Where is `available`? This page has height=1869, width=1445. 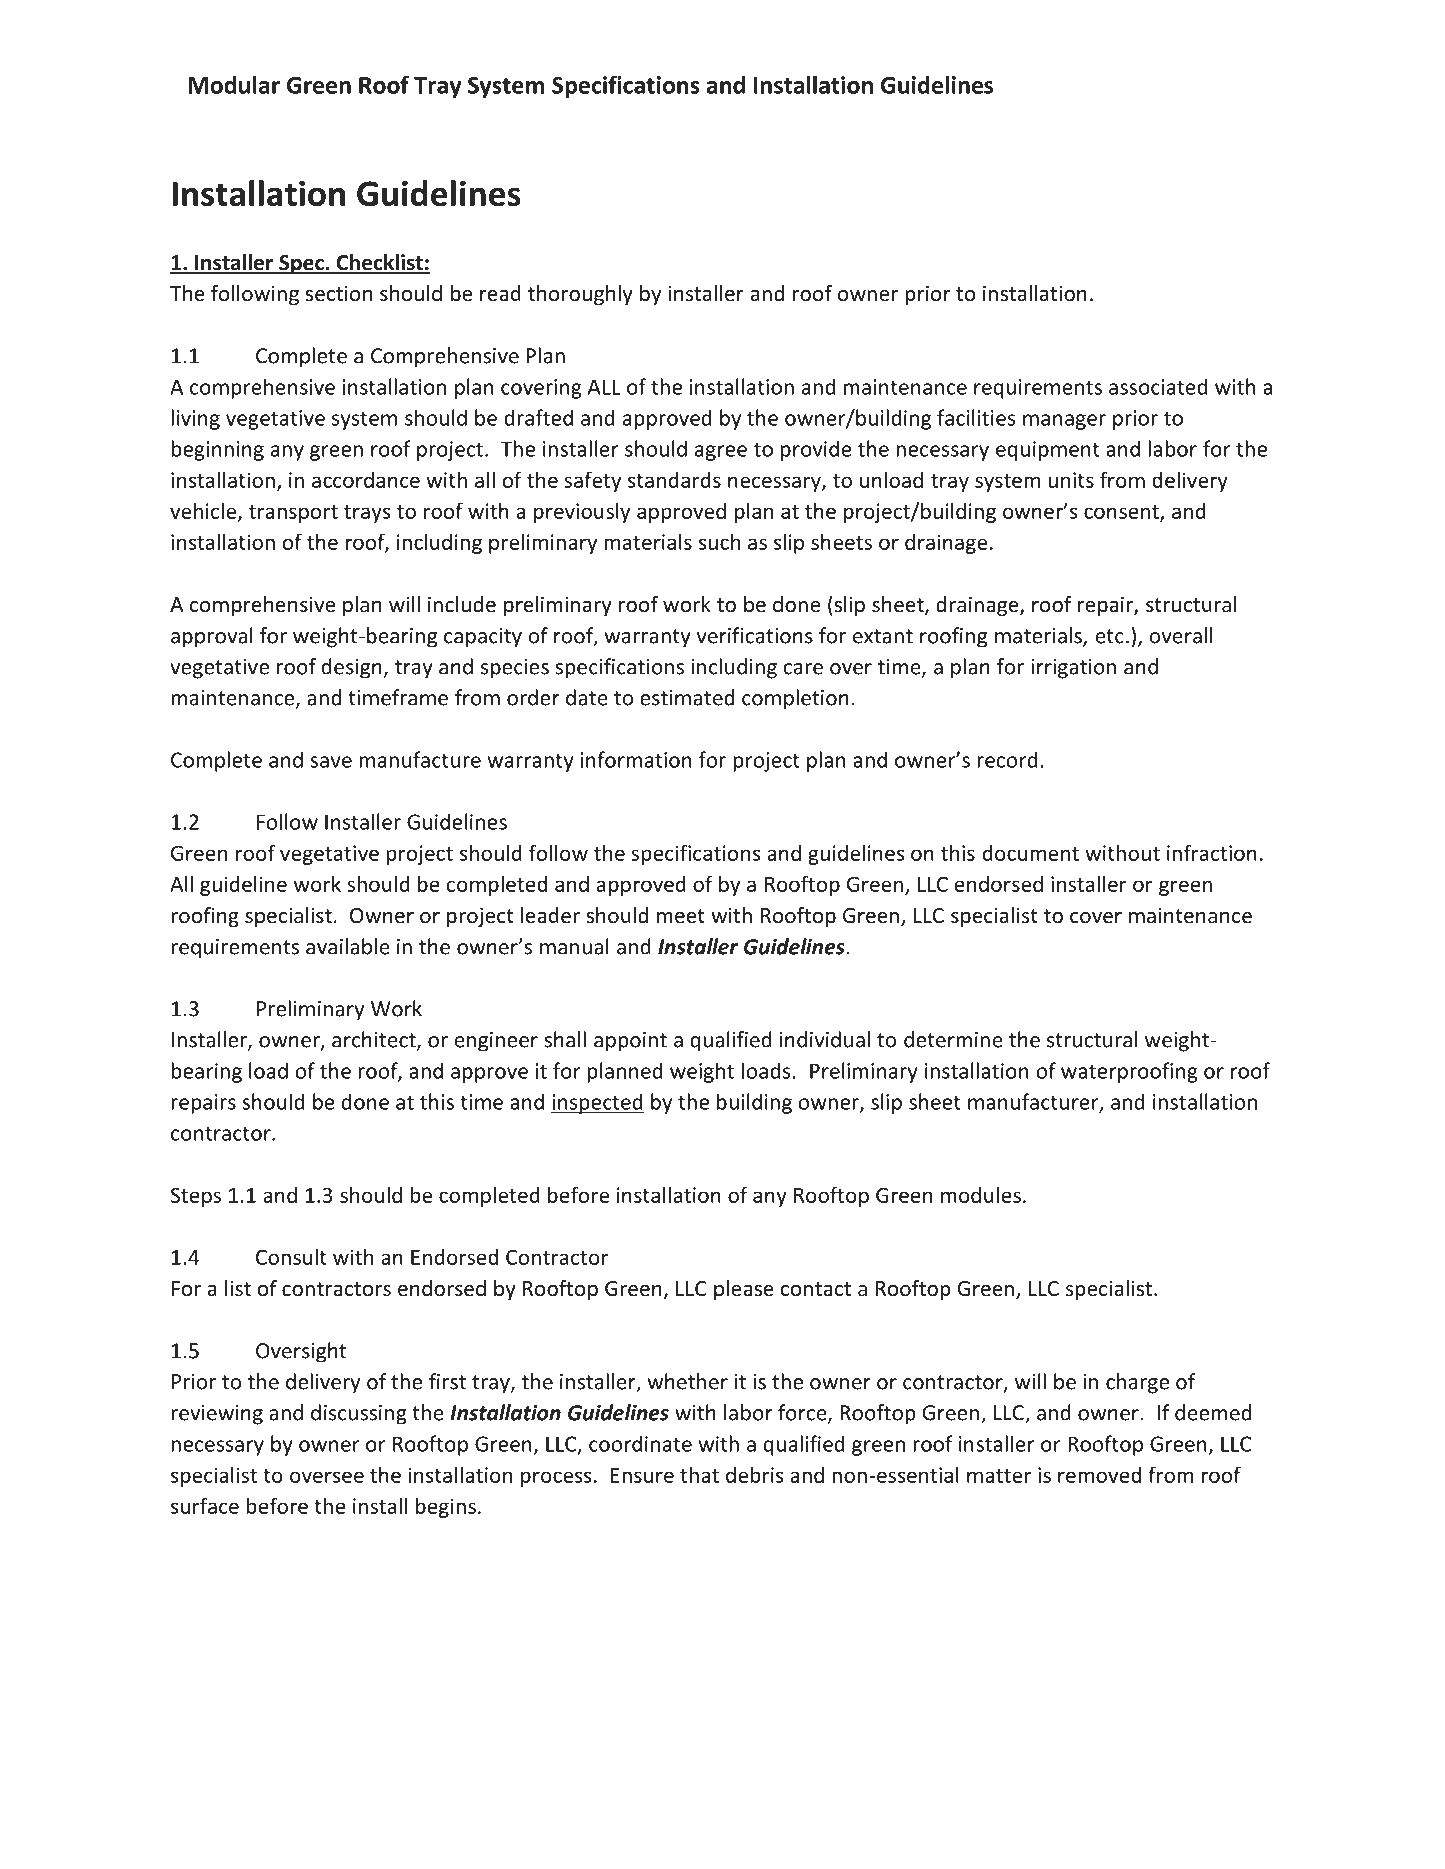 available is located at coordinates (348, 946).
